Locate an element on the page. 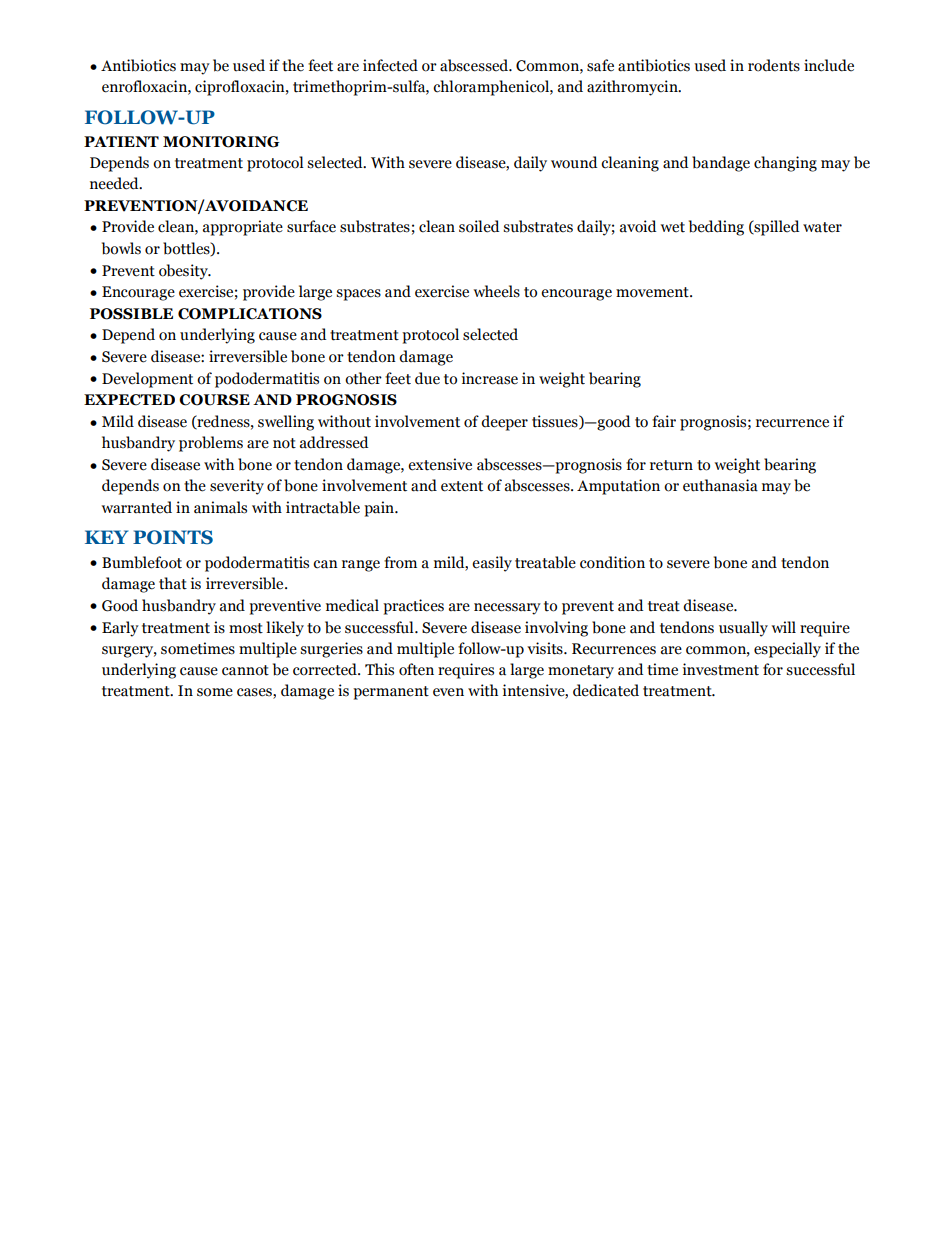 This image has width=952, height=1233. often is located at coordinates (416, 669).
